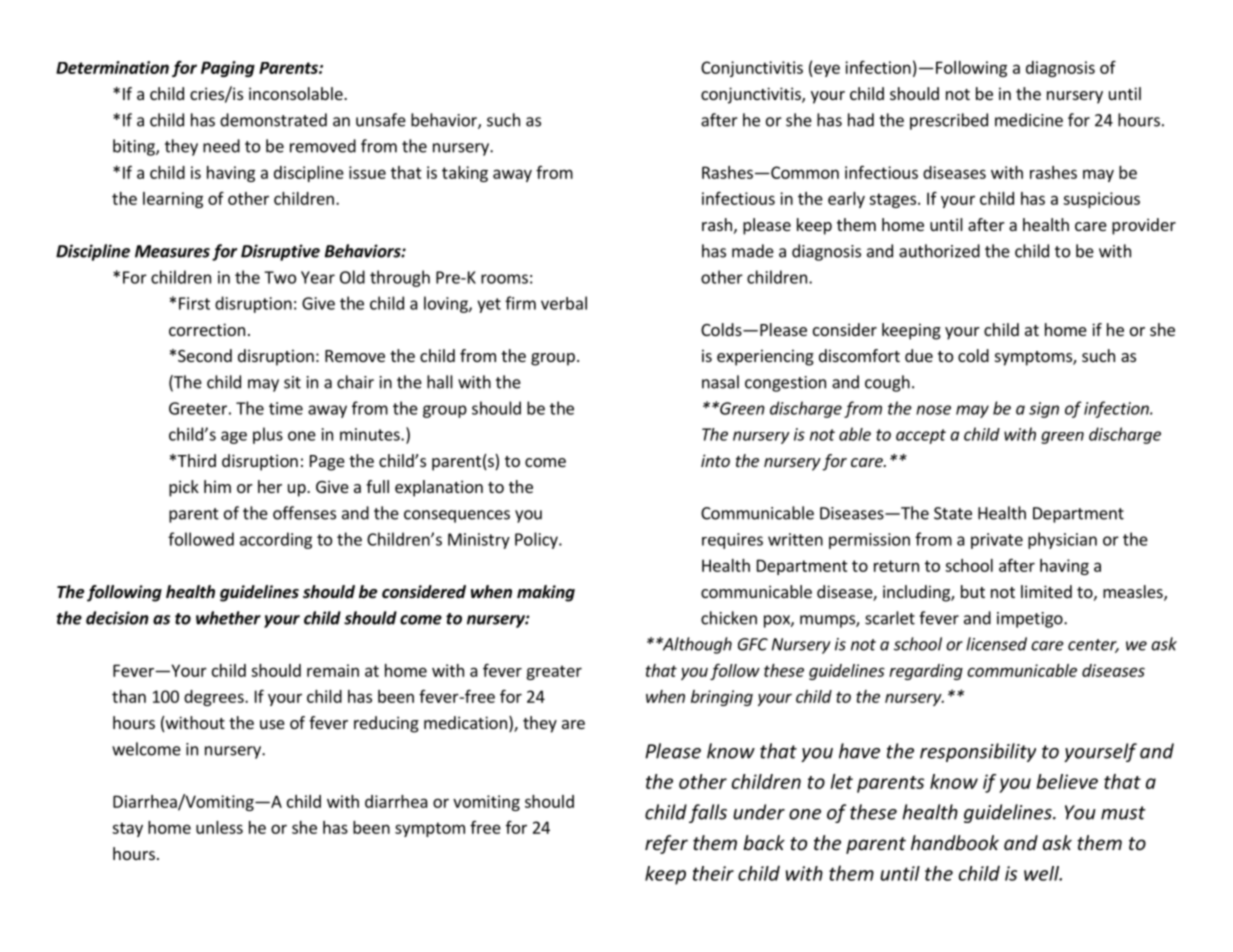 The image size is (1233, 952). Describe the element at coordinates (546, 593) in the page. I see `making` at that location.
